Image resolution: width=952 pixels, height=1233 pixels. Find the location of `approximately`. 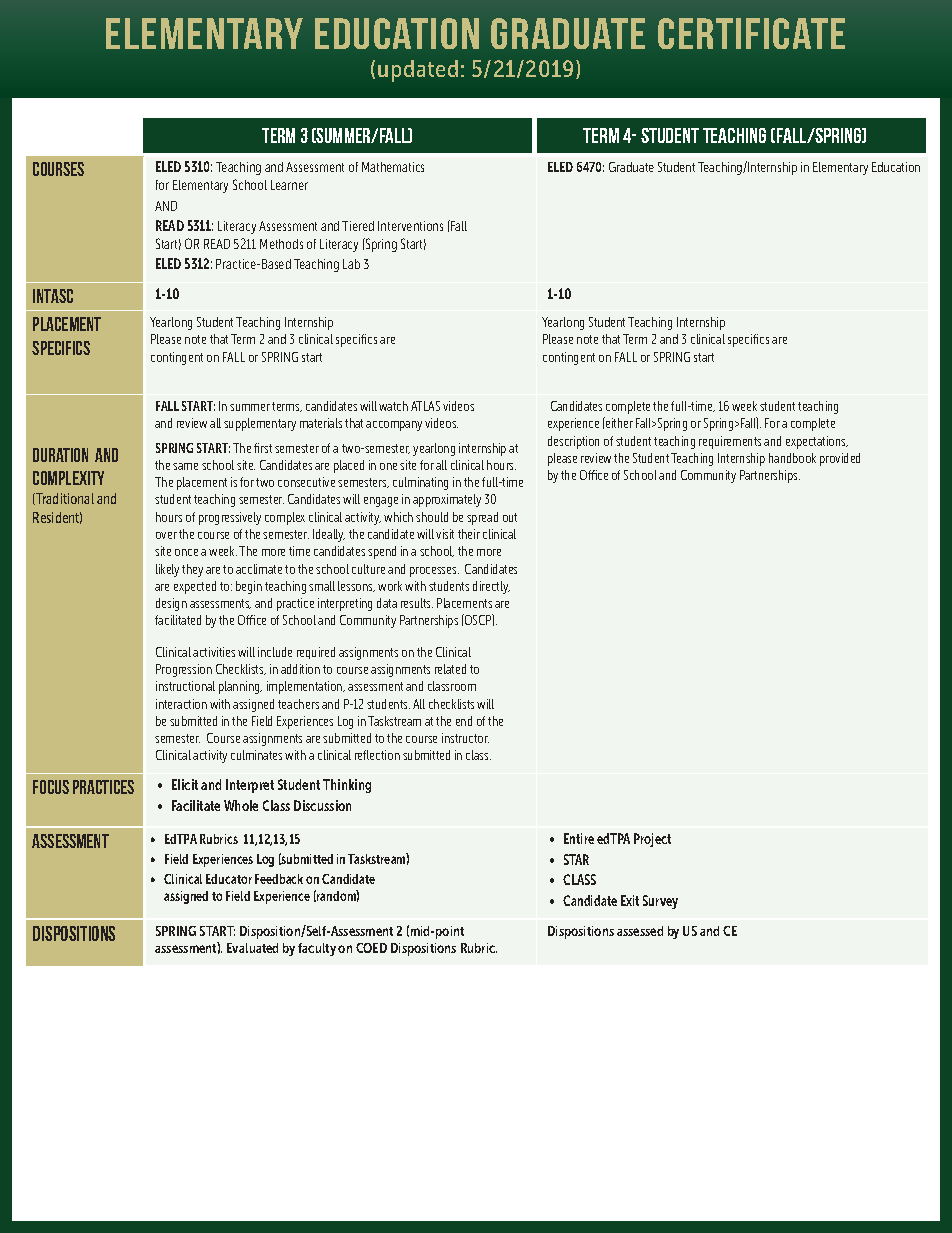

approximately is located at coordinates (447, 500).
